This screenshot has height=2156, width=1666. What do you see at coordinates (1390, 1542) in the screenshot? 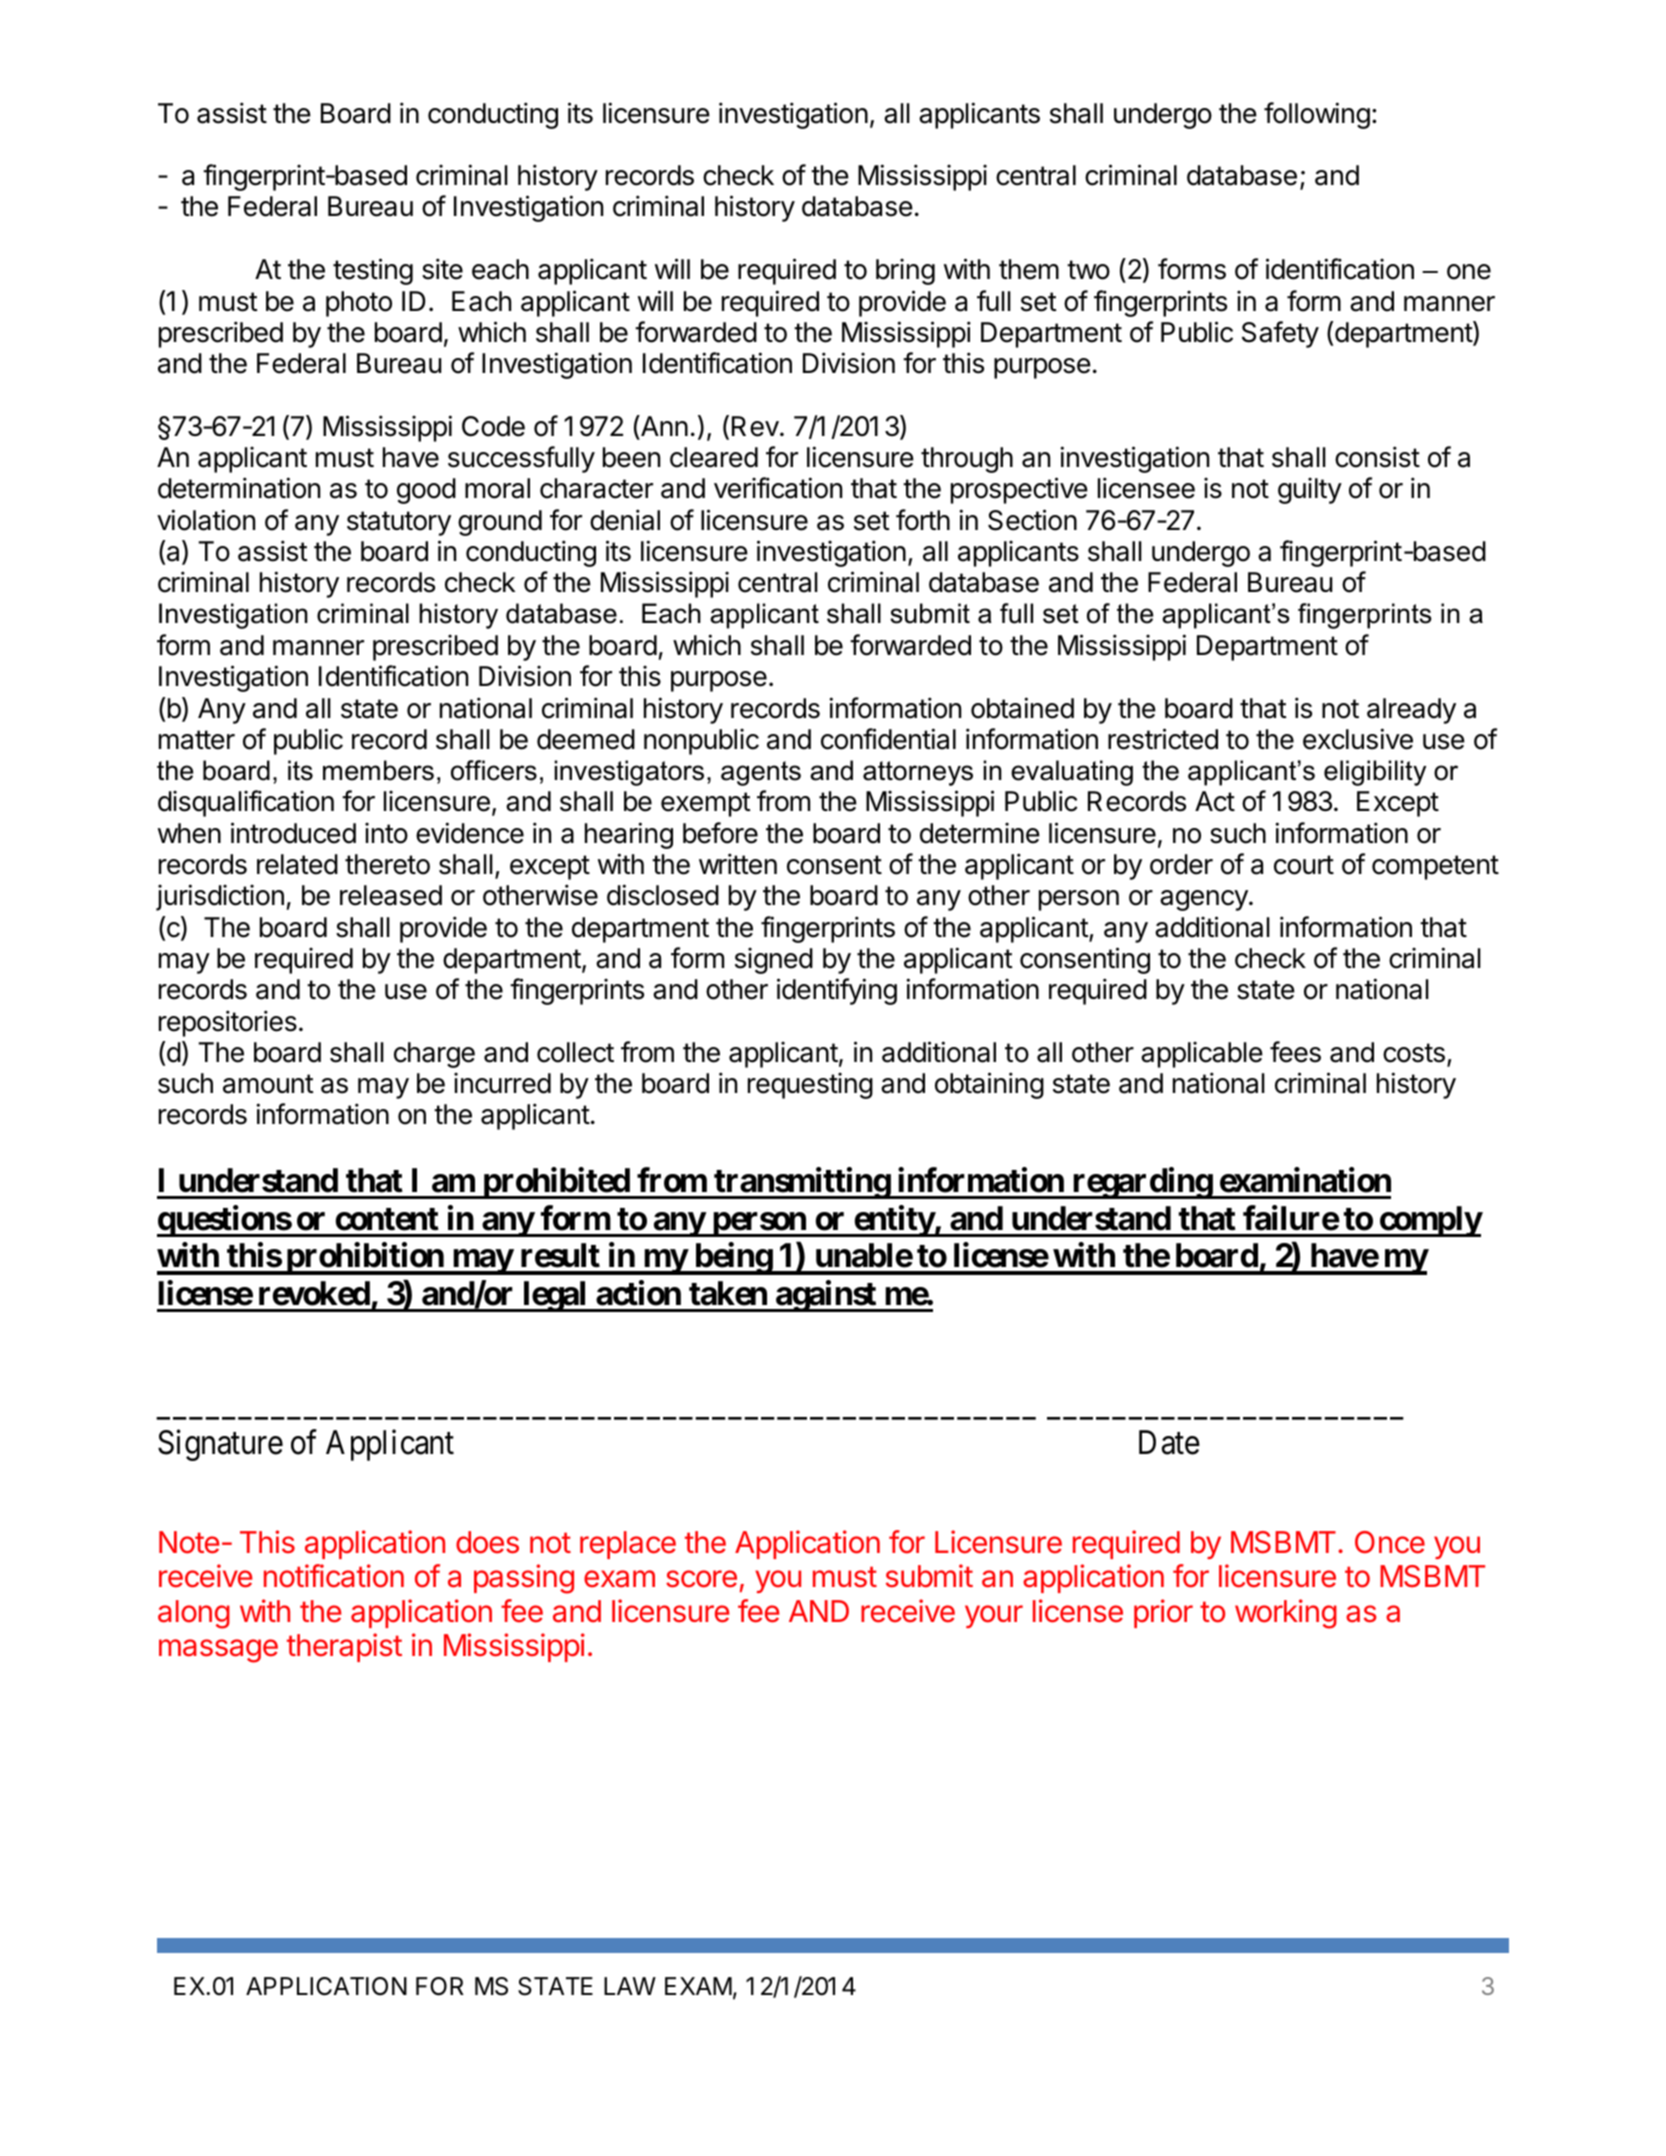
I see `Once` at bounding box center [1390, 1542].
